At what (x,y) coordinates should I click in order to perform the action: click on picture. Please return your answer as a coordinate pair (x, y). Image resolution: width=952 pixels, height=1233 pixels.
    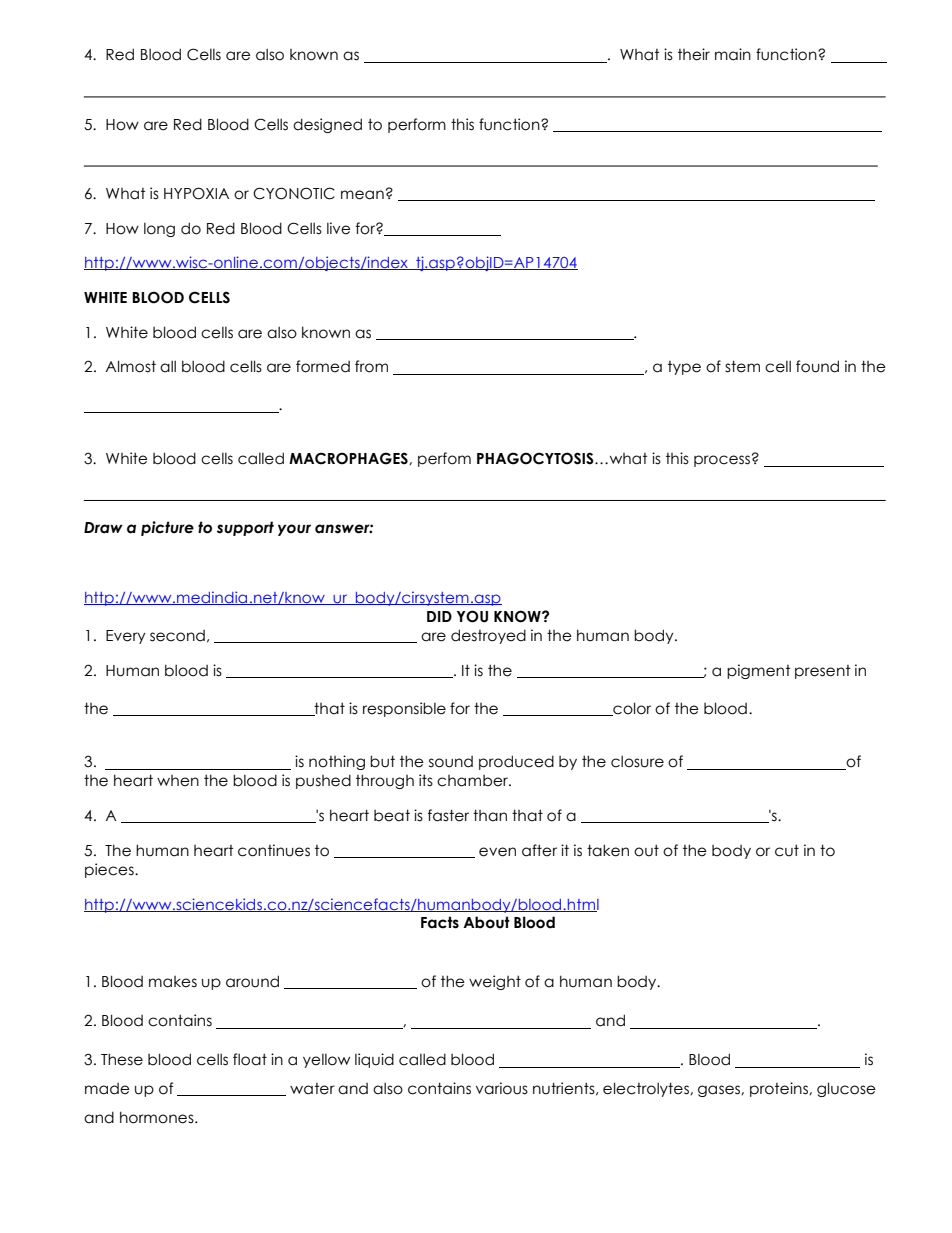
    Looking at the image, I should click on (167, 528).
